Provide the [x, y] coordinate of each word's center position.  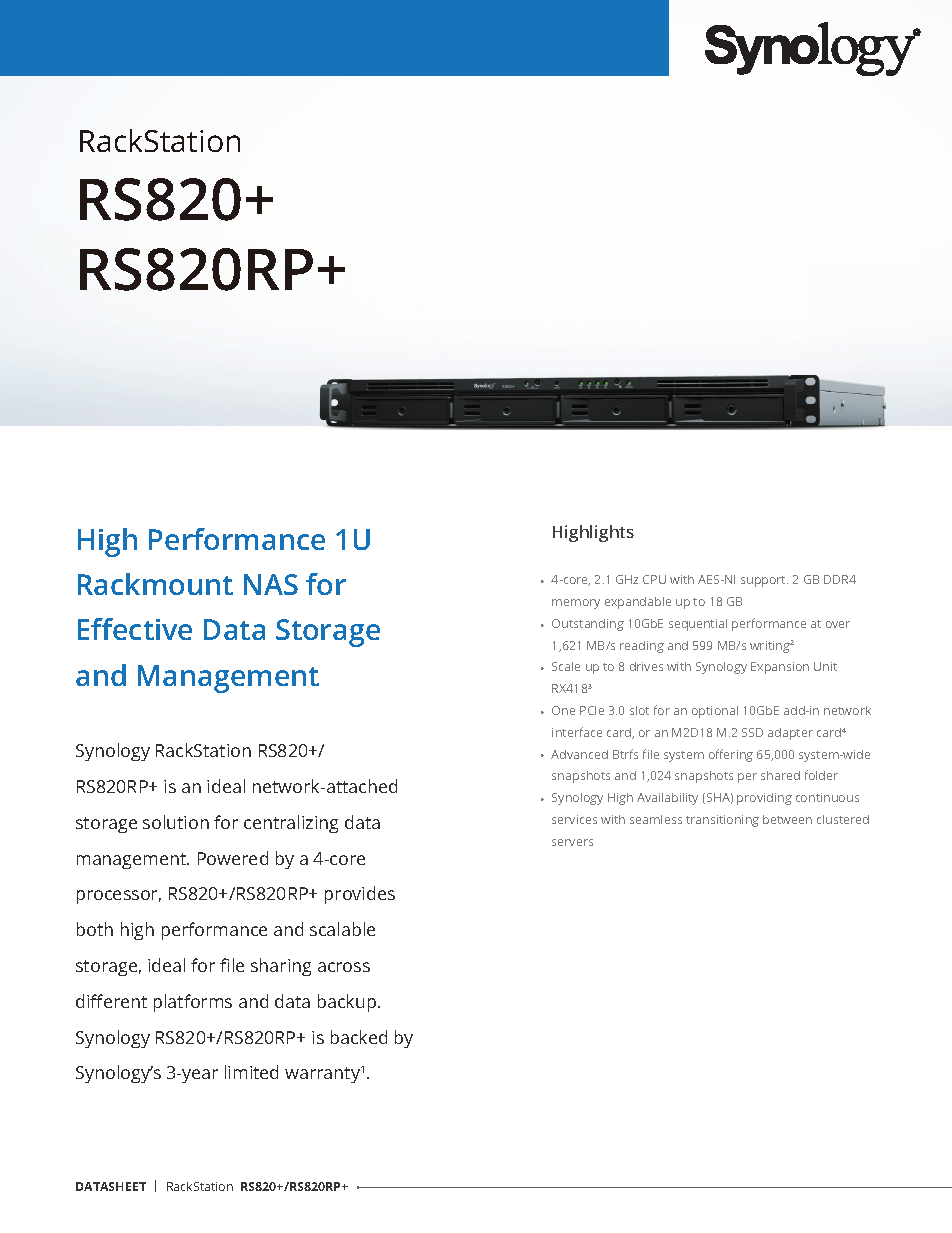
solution [176, 822]
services [574, 819]
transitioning [722, 821]
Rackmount [155, 584]
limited [251, 1072]
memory [576, 604]
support [764, 581]
